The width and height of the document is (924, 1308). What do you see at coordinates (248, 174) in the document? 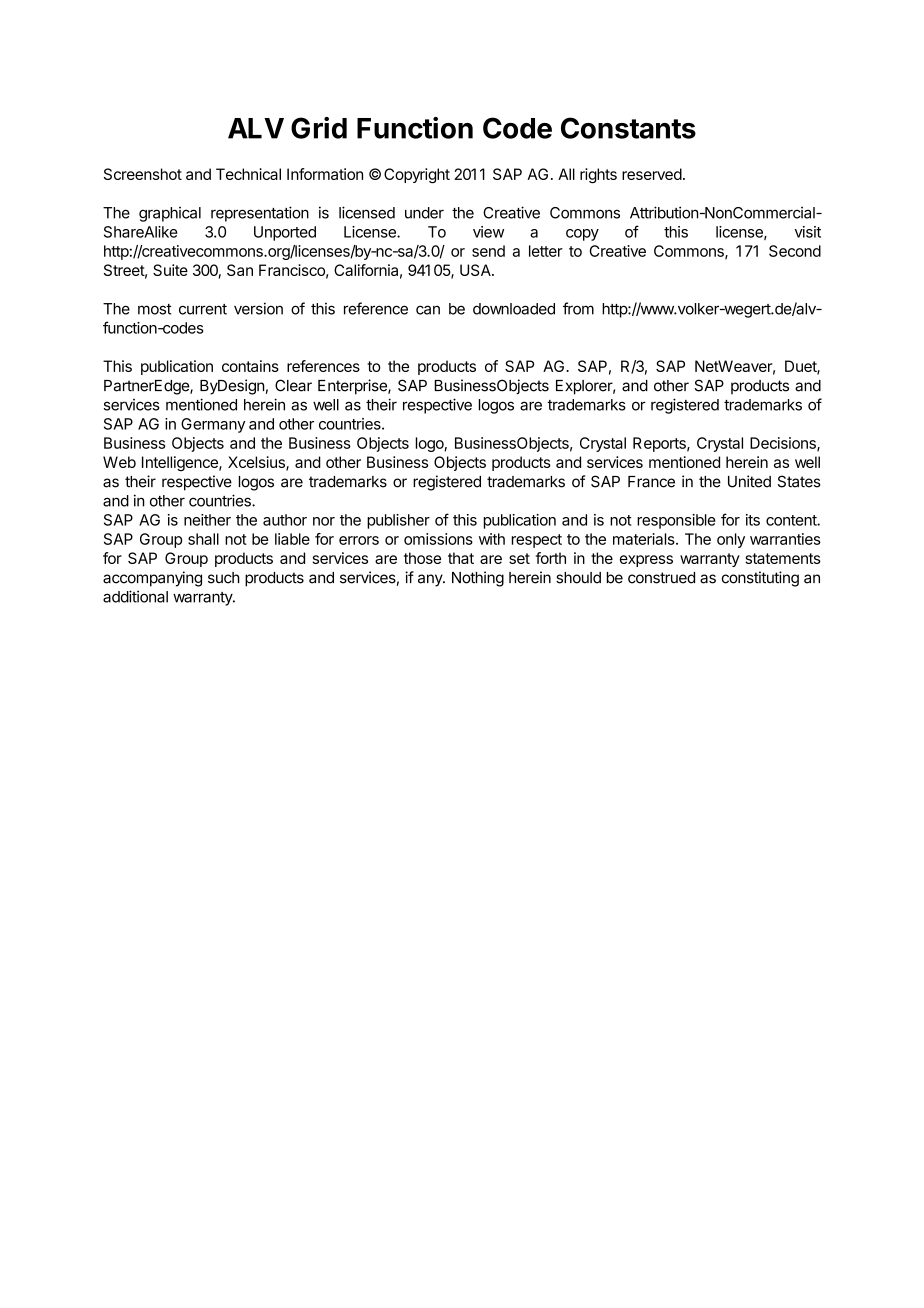
I see `Technical` at bounding box center [248, 174].
